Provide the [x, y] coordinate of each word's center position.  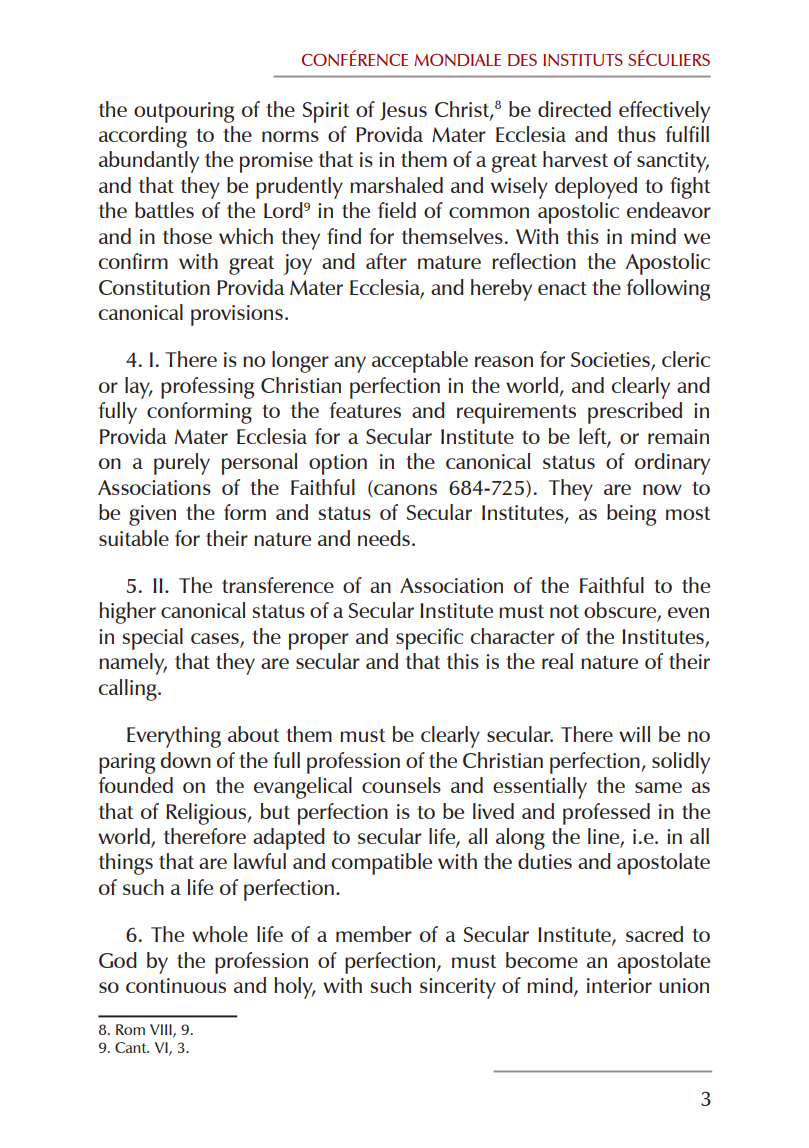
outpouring [184, 112]
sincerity [458, 988]
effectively [664, 112]
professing [207, 388]
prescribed [635, 413]
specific [429, 639]
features [365, 410]
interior [619, 985]
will [634, 734]
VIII [162, 1030]
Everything [174, 737]
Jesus [403, 111]
